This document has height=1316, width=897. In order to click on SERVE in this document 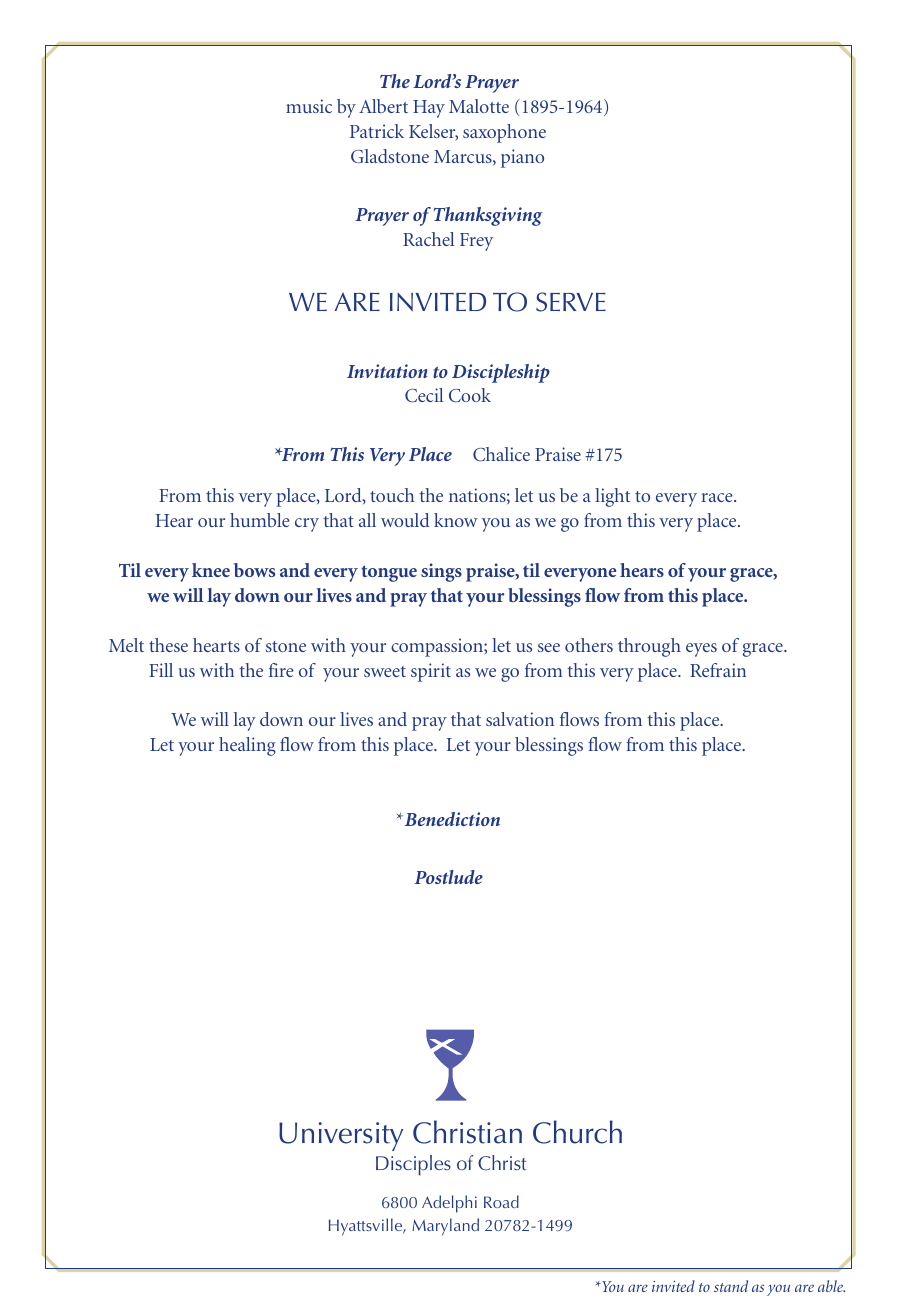, I will do `click(571, 302)`.
